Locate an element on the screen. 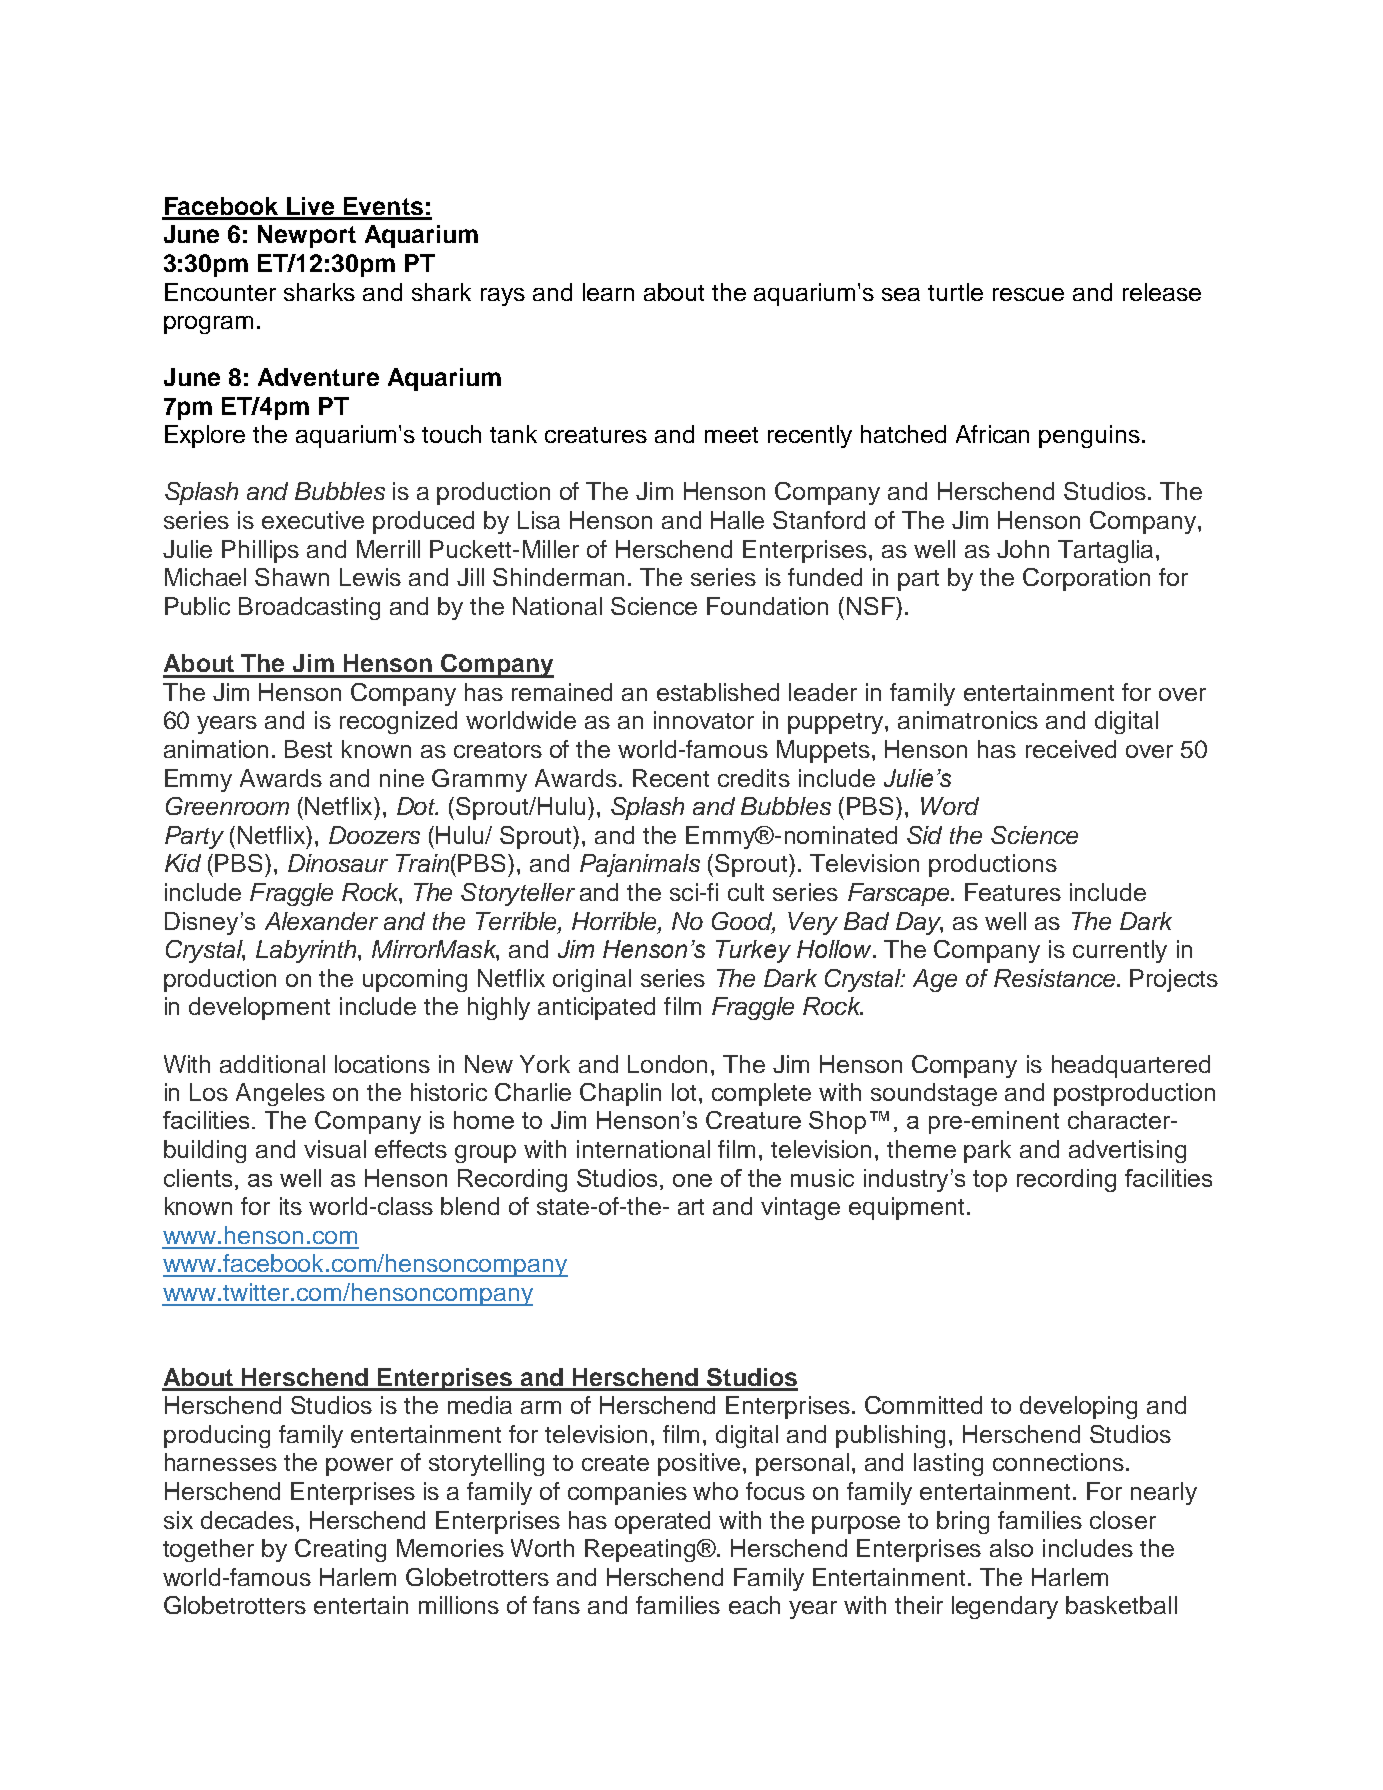 This screenshot has width=1383, height=1790. Good is located at coordinates (743, 922).
